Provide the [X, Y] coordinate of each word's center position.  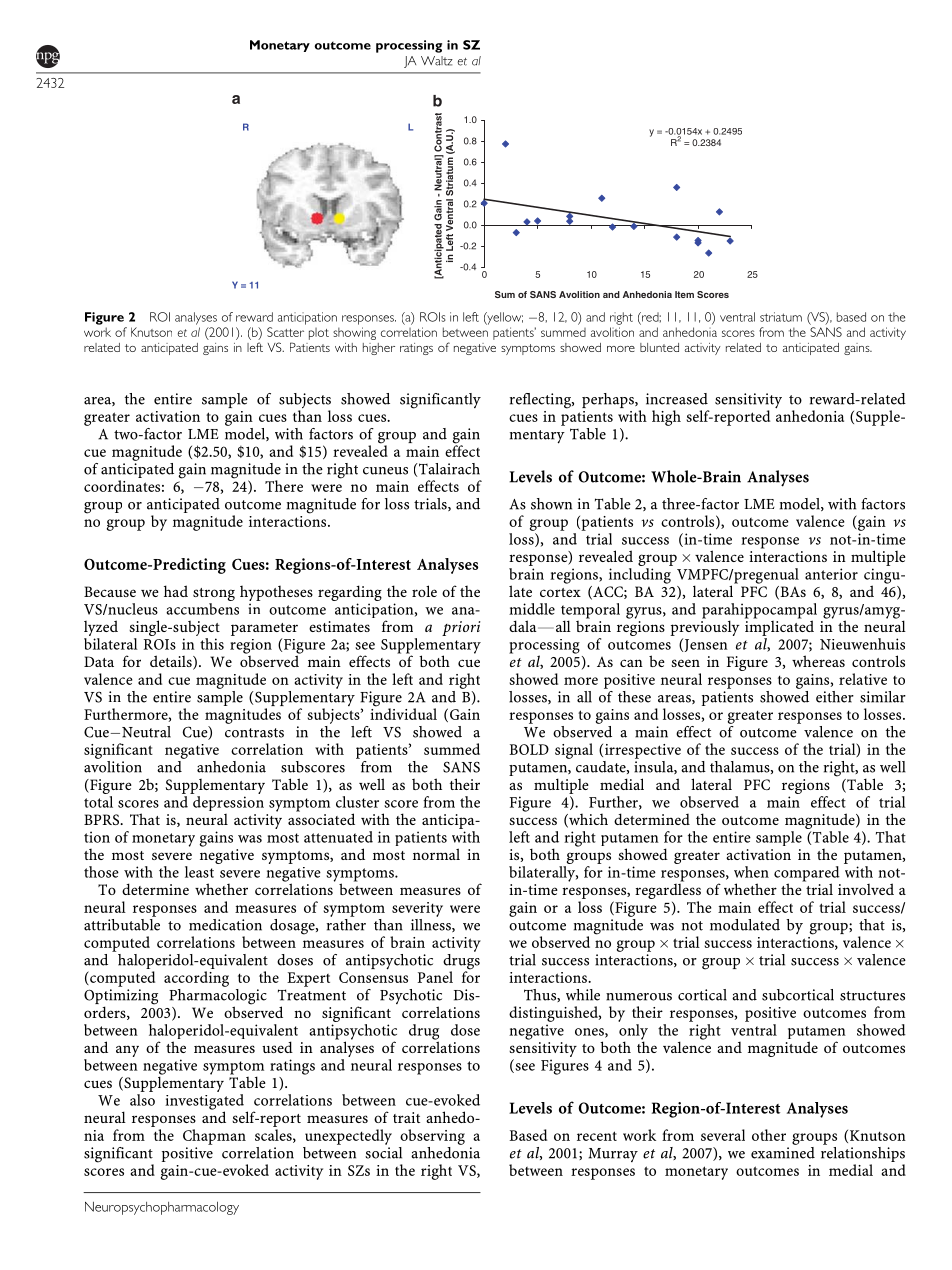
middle [532, 609]
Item [684, 294]
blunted [659, 347]
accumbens [202, 609]
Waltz [437, 61]
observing [432, 1137]
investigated [204, 1103]
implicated [779, 627]
